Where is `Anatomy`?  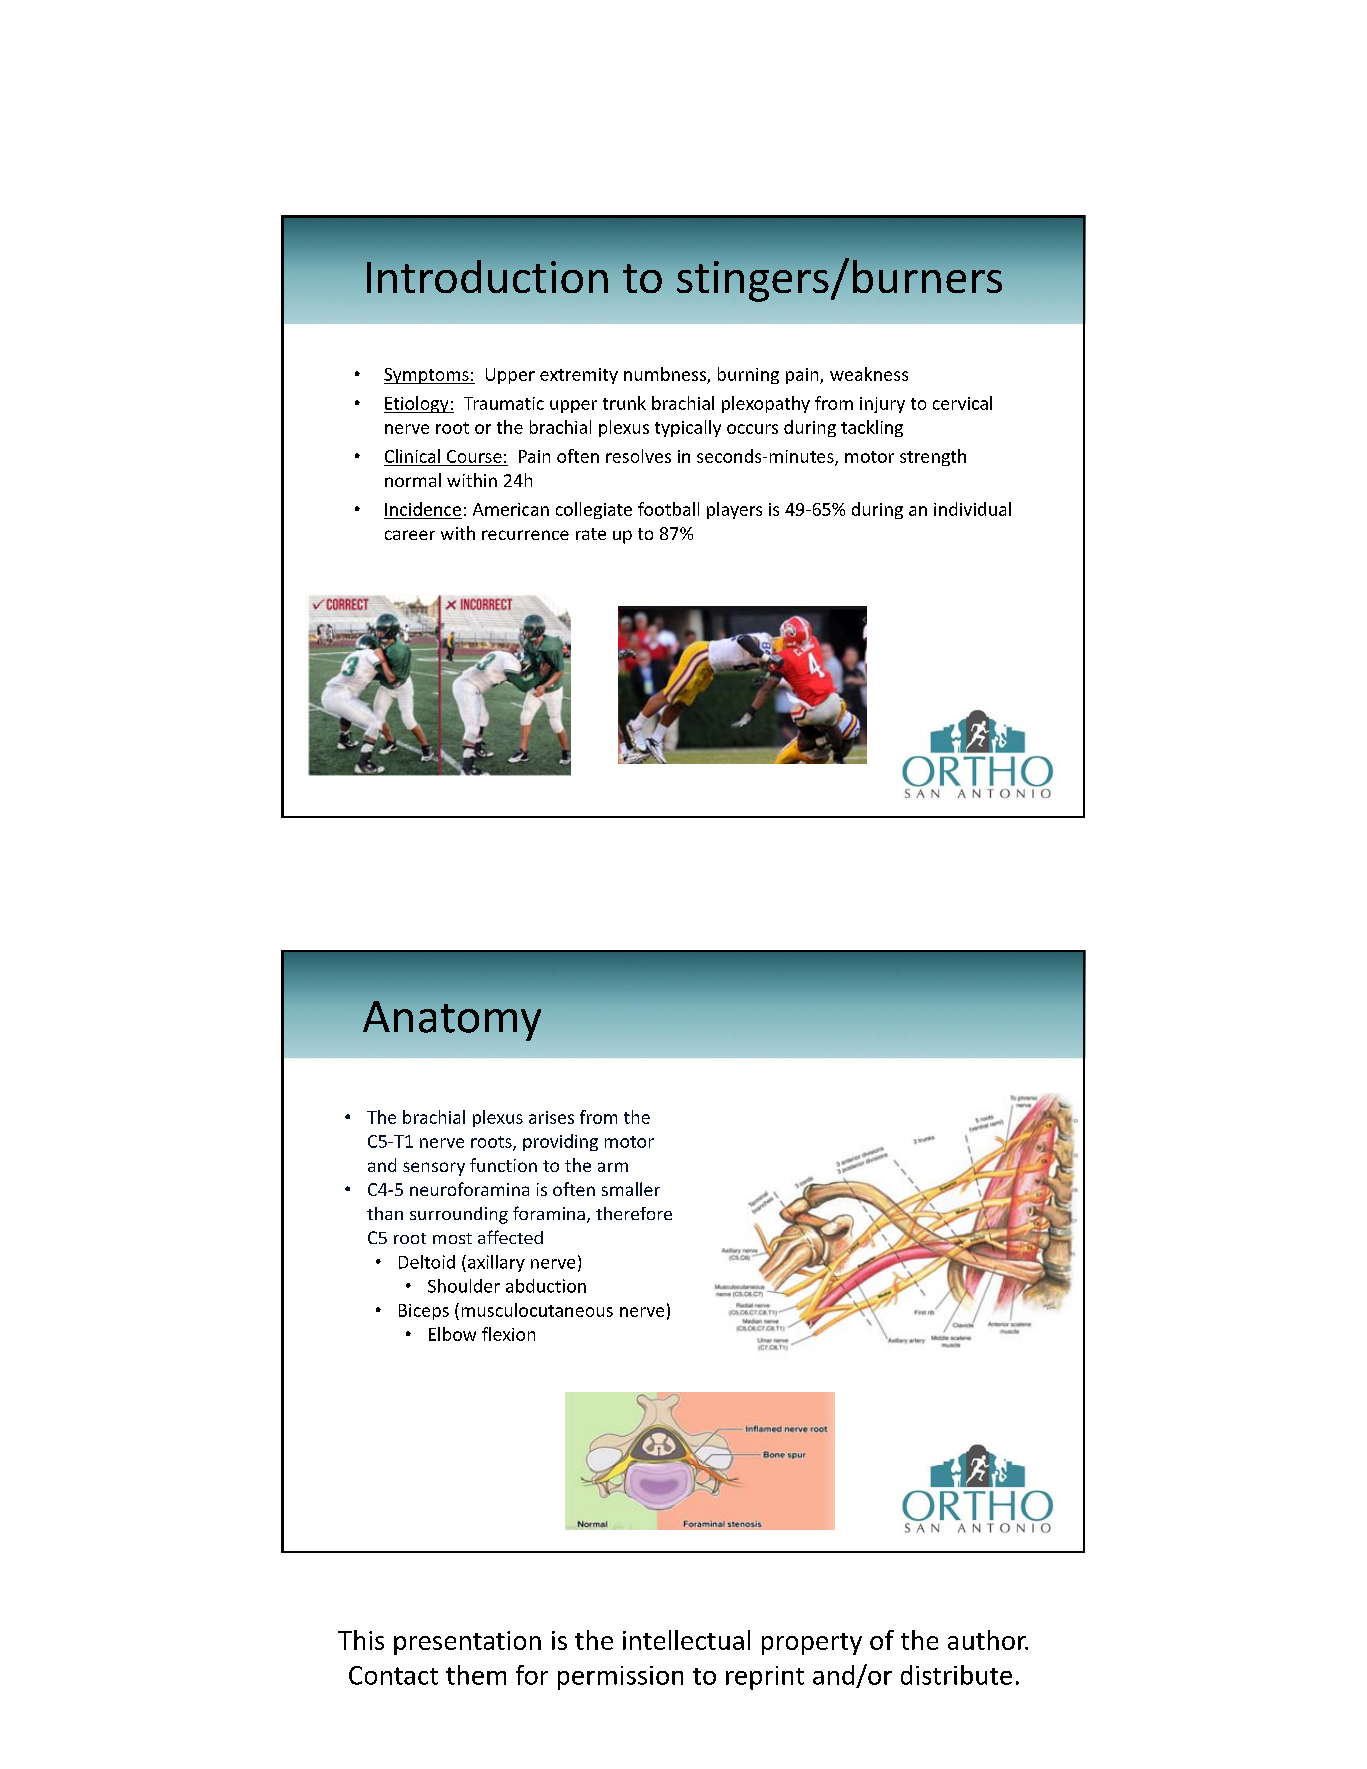 Anatomy is located at coordinates (452, 1021).
